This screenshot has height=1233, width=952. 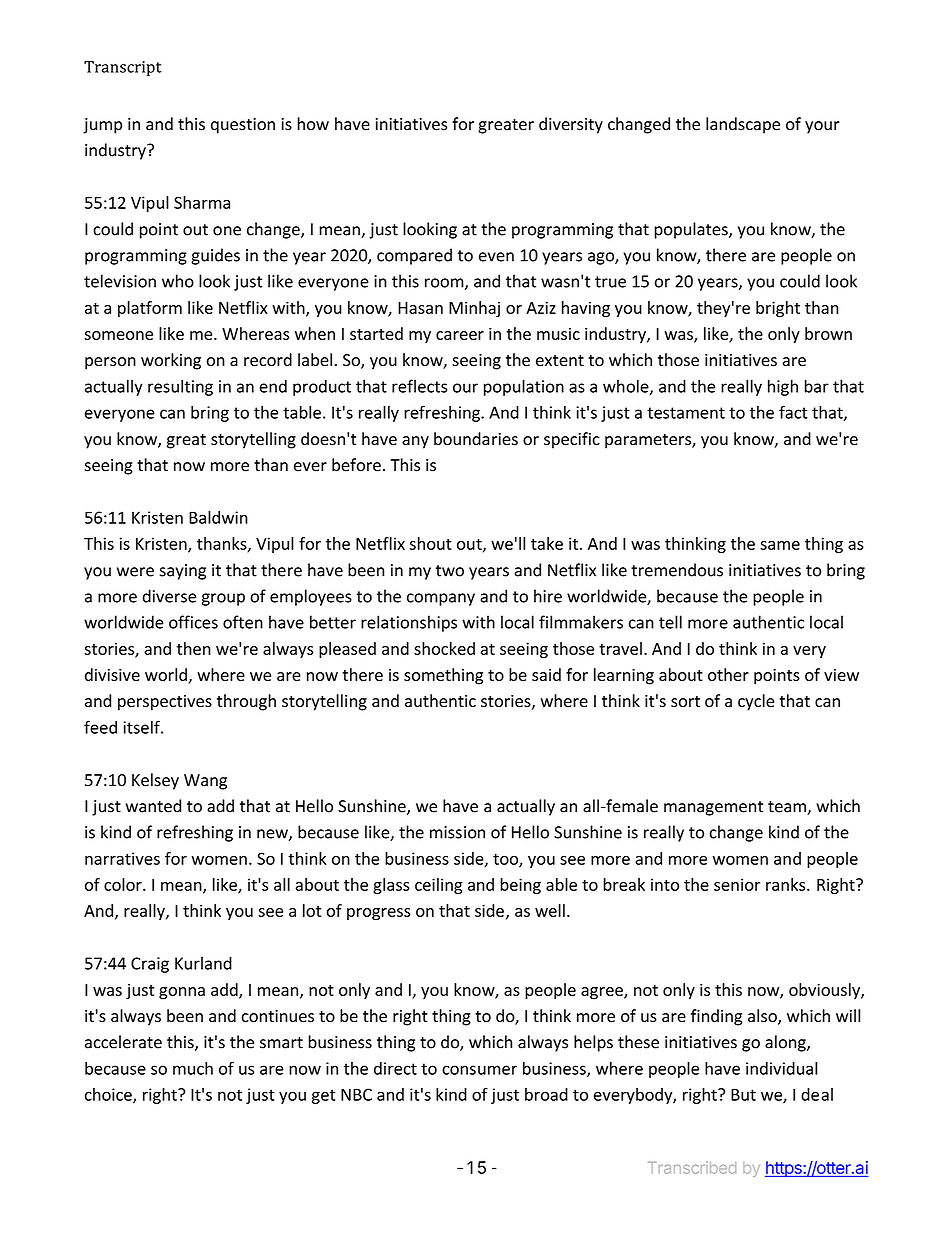 I want to click on team, so click(x=788, y=808).
